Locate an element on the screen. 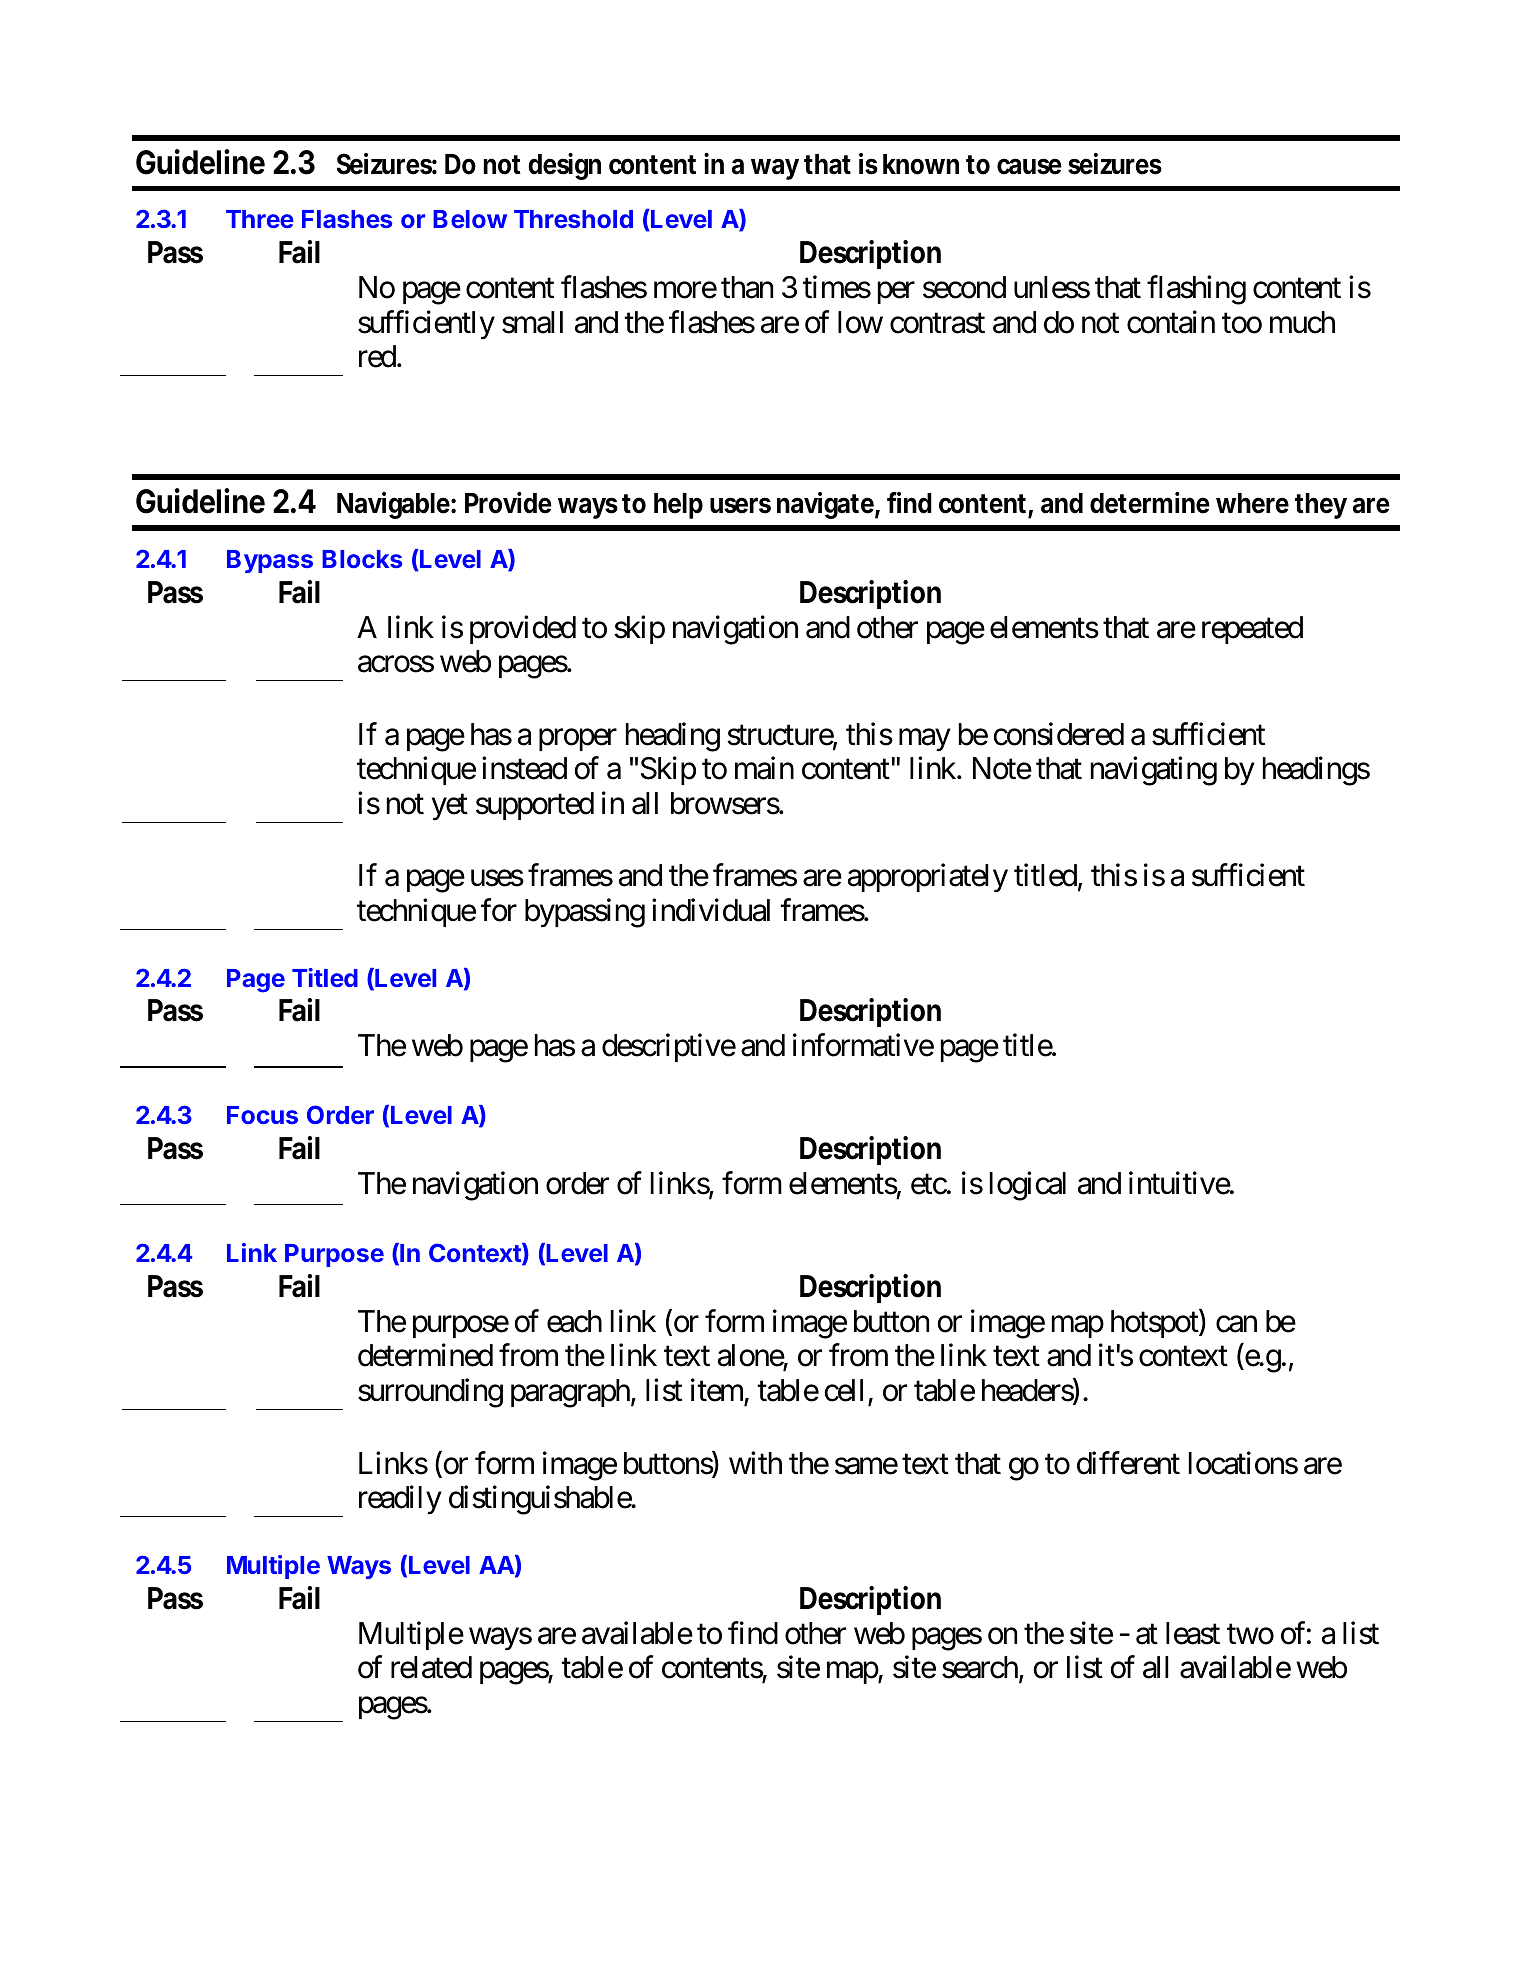 The image size is (1532, 1982). Below is located at coordinates (470, 219).
